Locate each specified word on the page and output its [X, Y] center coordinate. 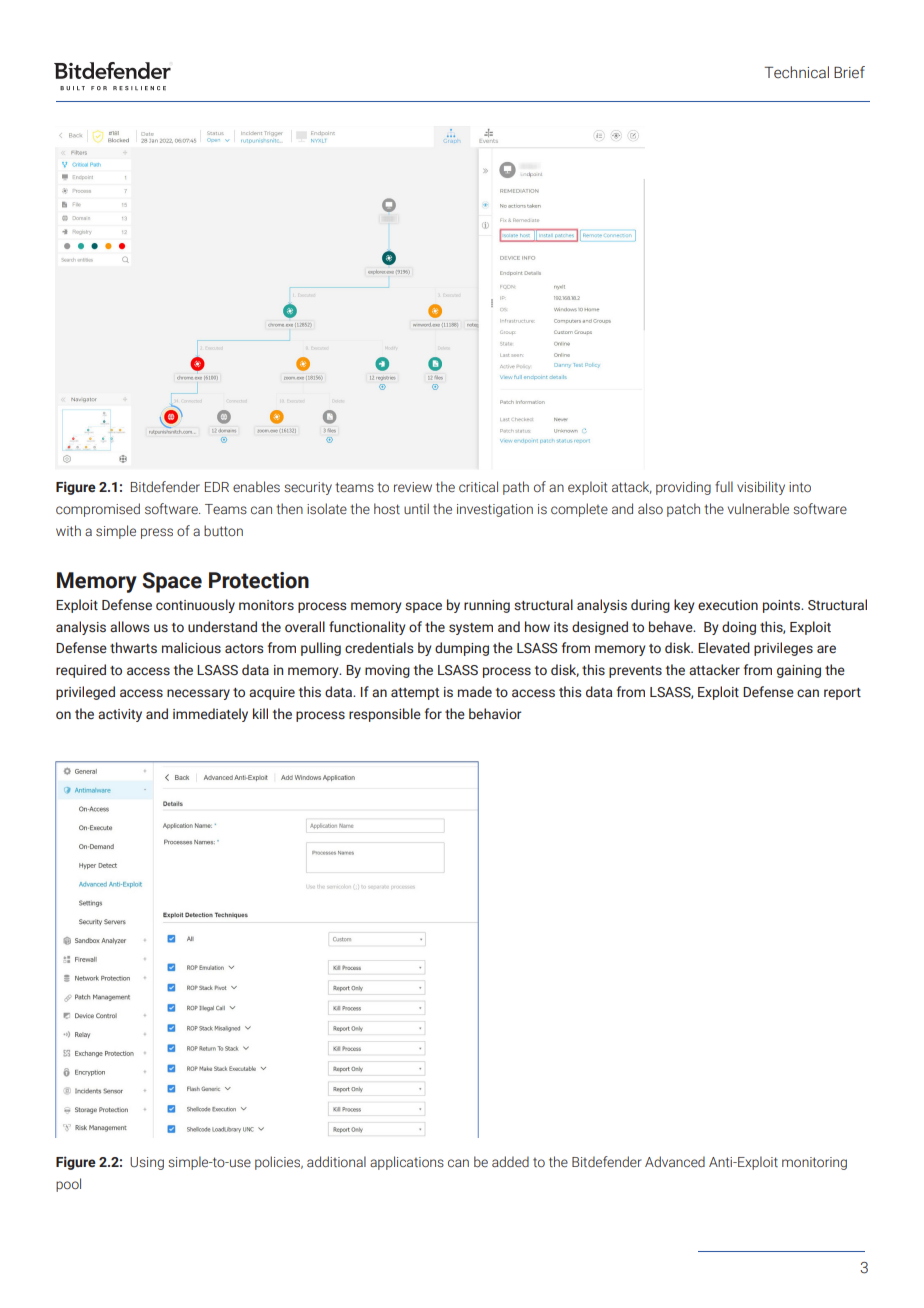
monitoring [814, 1163]
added [510, 1161]
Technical [796, 72]
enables [256, 486]
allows [129, 627]
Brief [849, 72]
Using [147, 1163]
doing [739, 628]
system [471, 629]
